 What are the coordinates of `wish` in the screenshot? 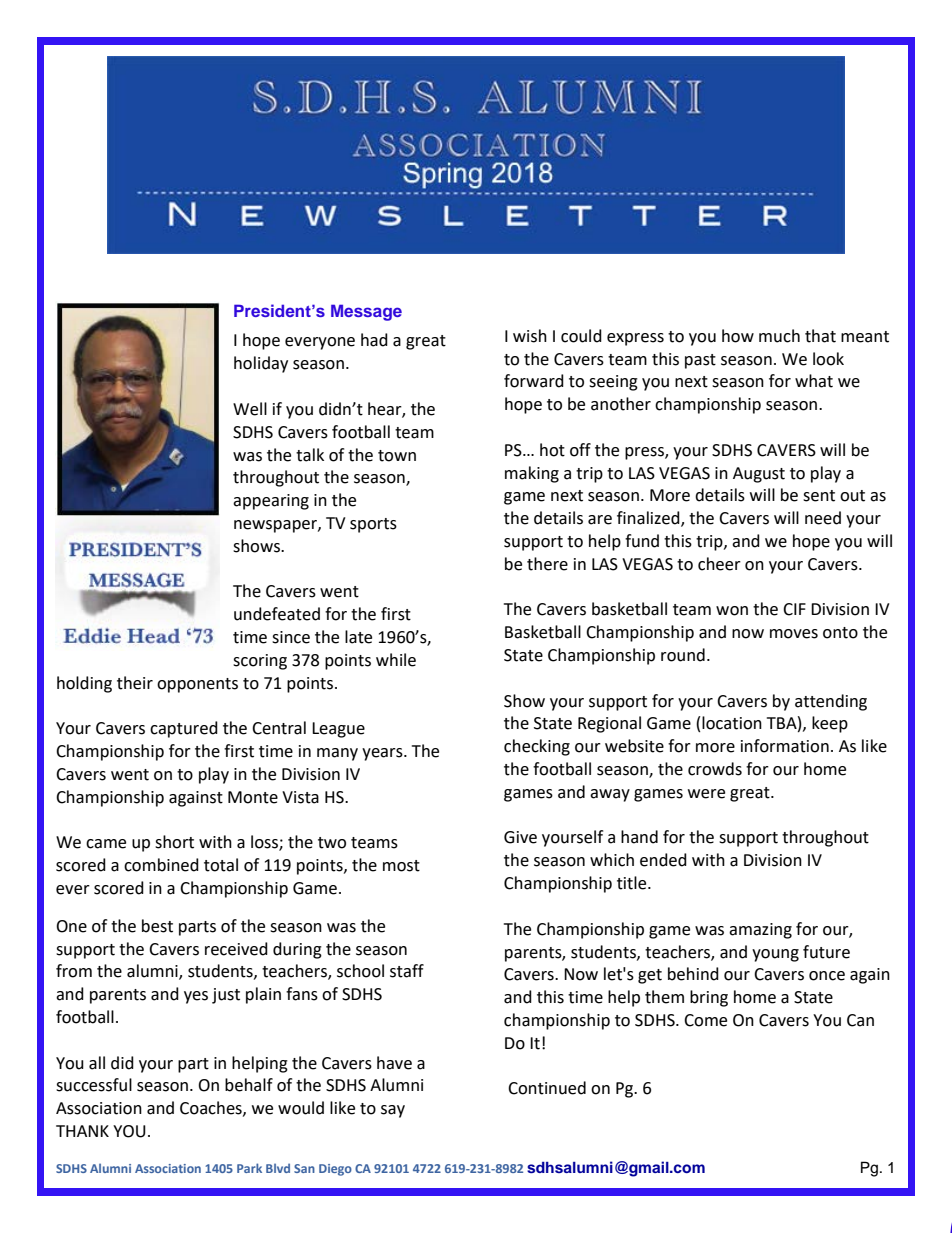 It's located at (530, 336).
